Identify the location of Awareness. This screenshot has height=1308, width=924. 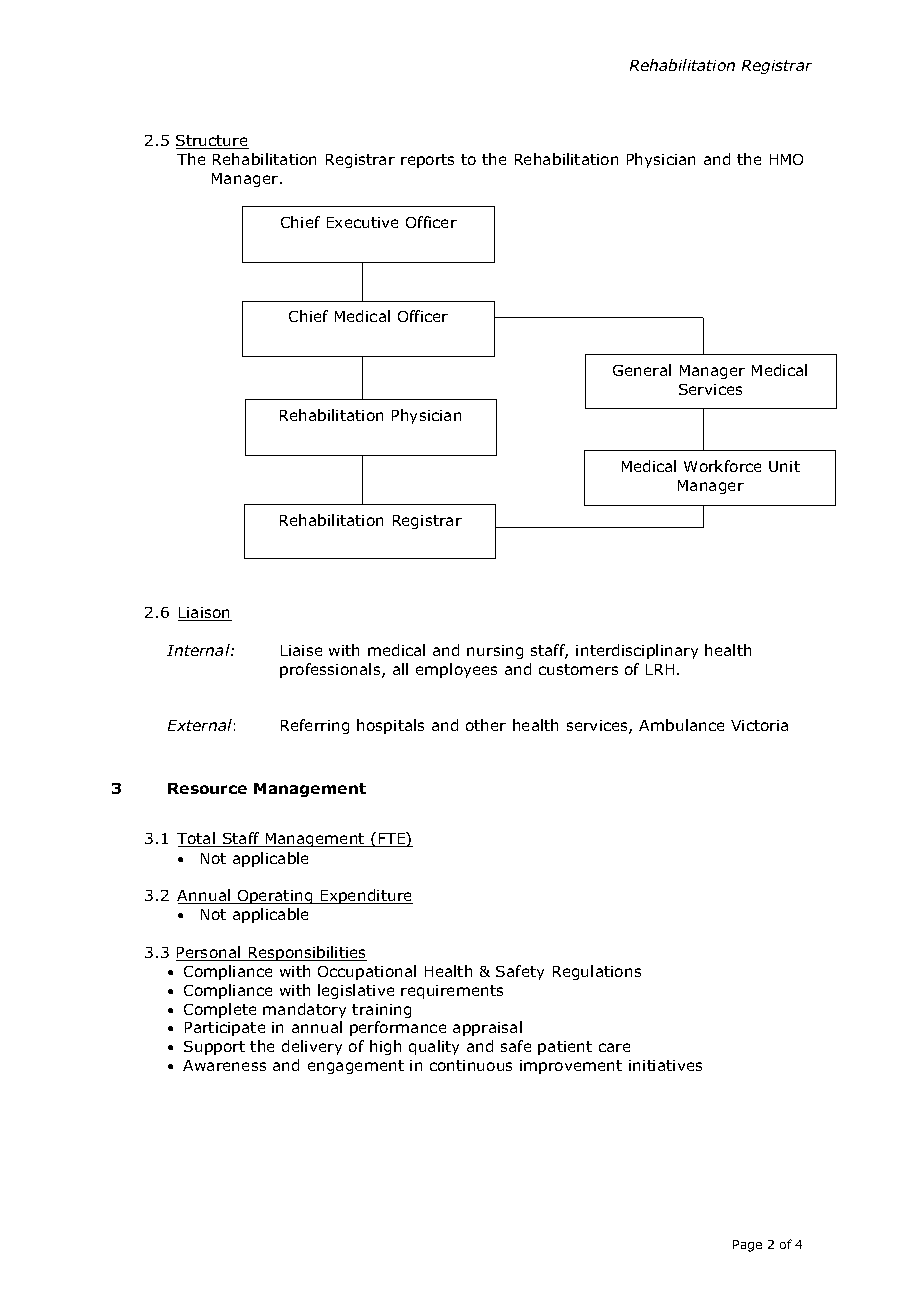
(224, 1065).
